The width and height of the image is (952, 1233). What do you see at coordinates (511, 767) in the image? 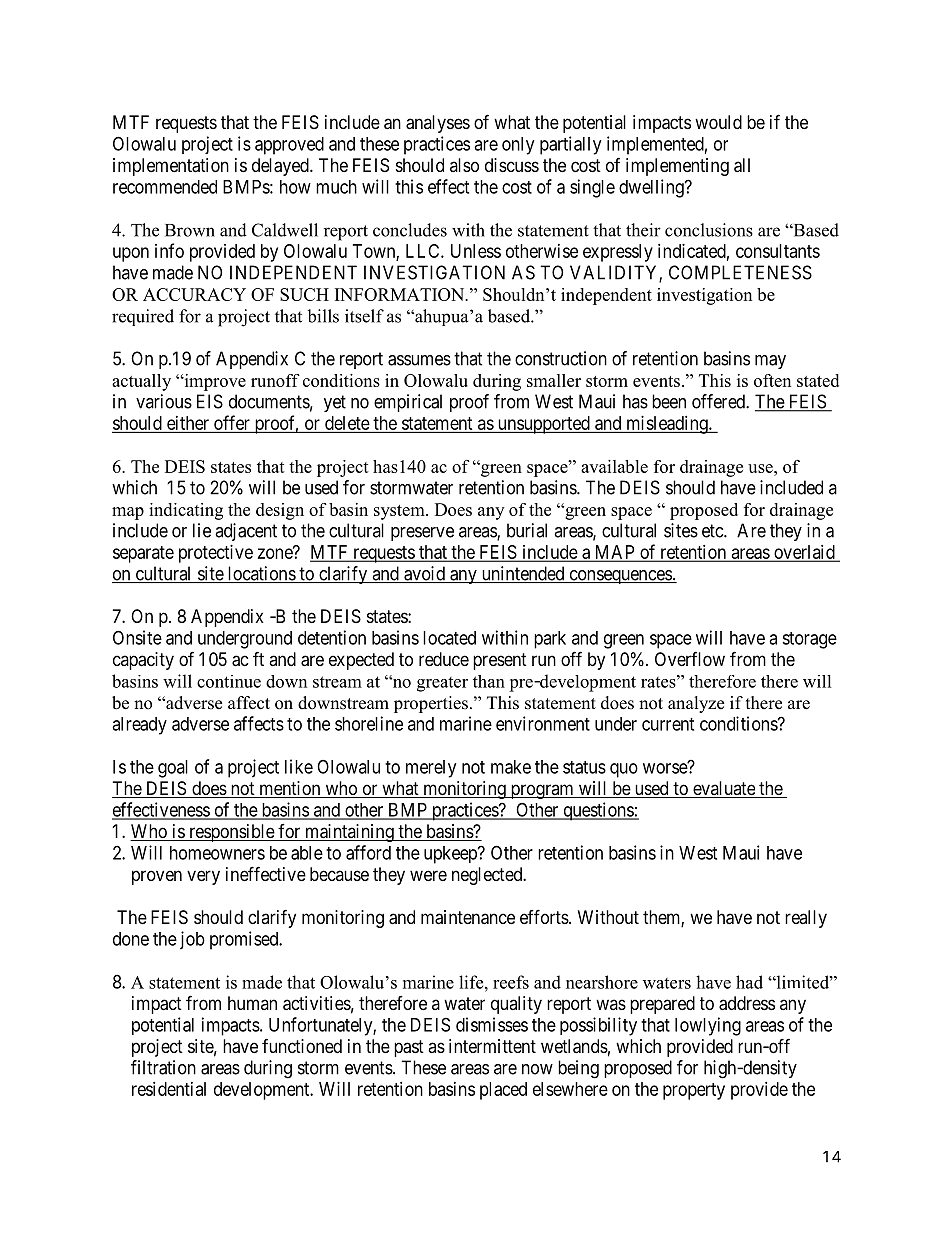
I see `make` at bounding box center [511, 767].
